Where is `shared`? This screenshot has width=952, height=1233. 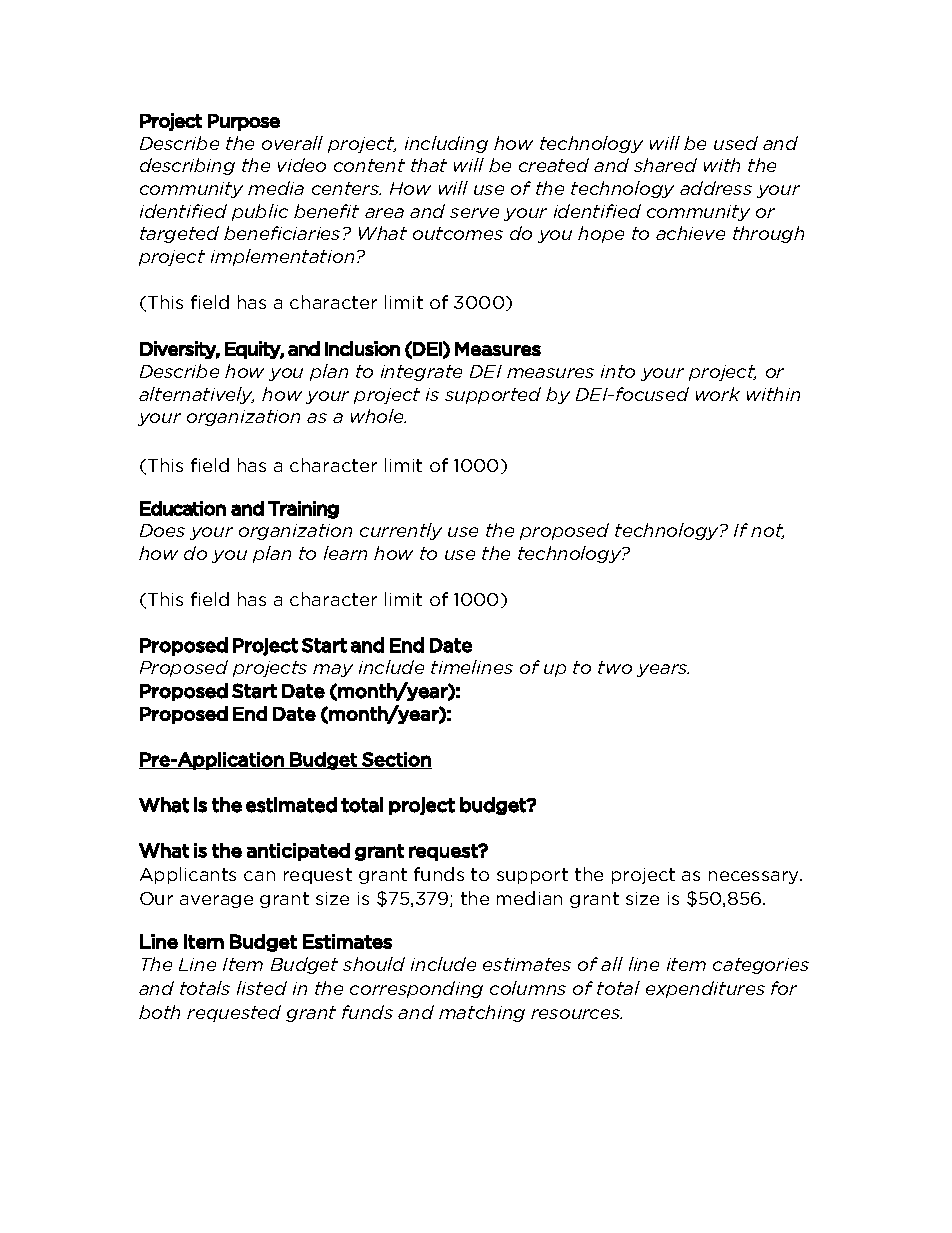
shared is located at coordinates (665, 165).
